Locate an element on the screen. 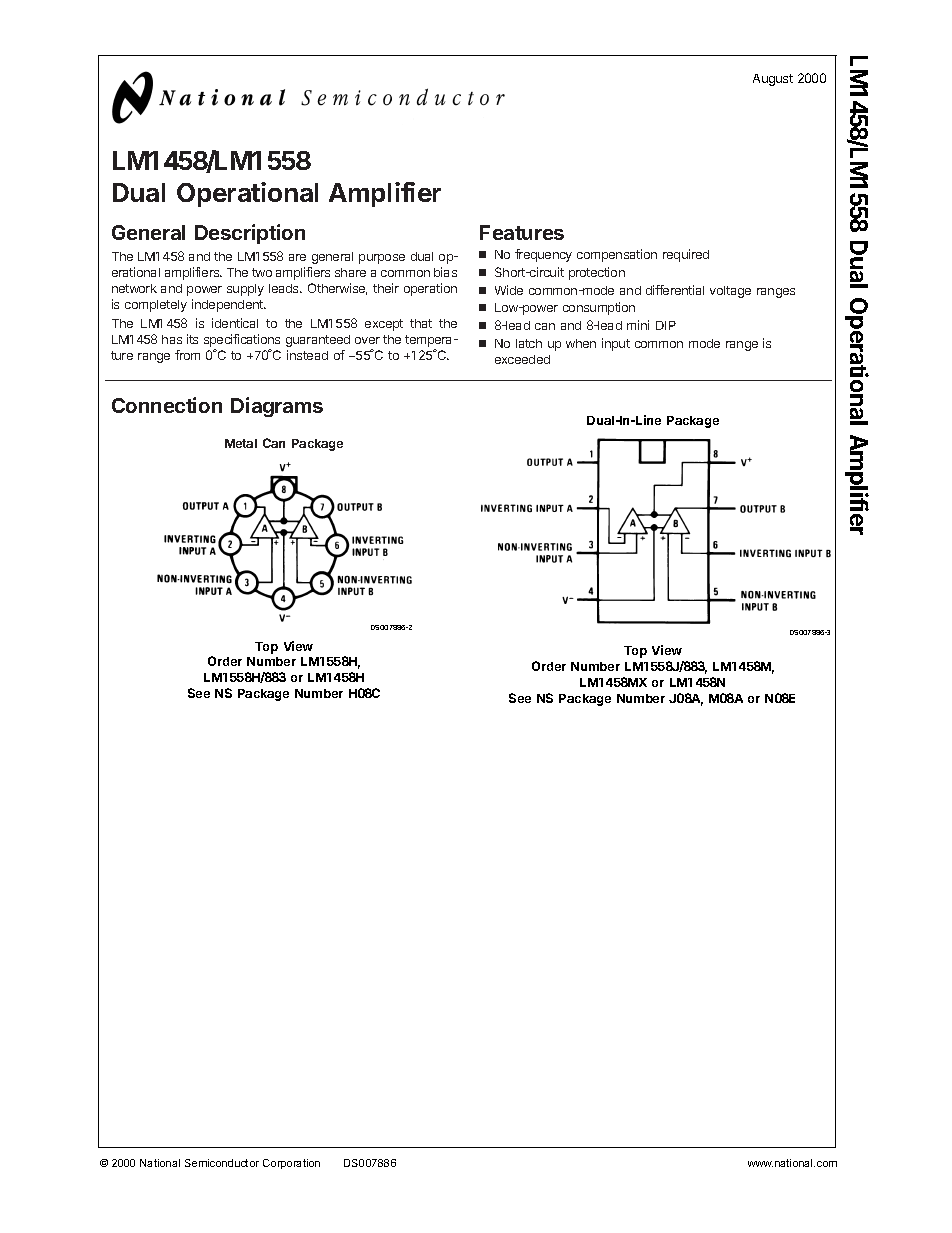 The image size is (952, 1233). input is located at coordinates (616, 344).
